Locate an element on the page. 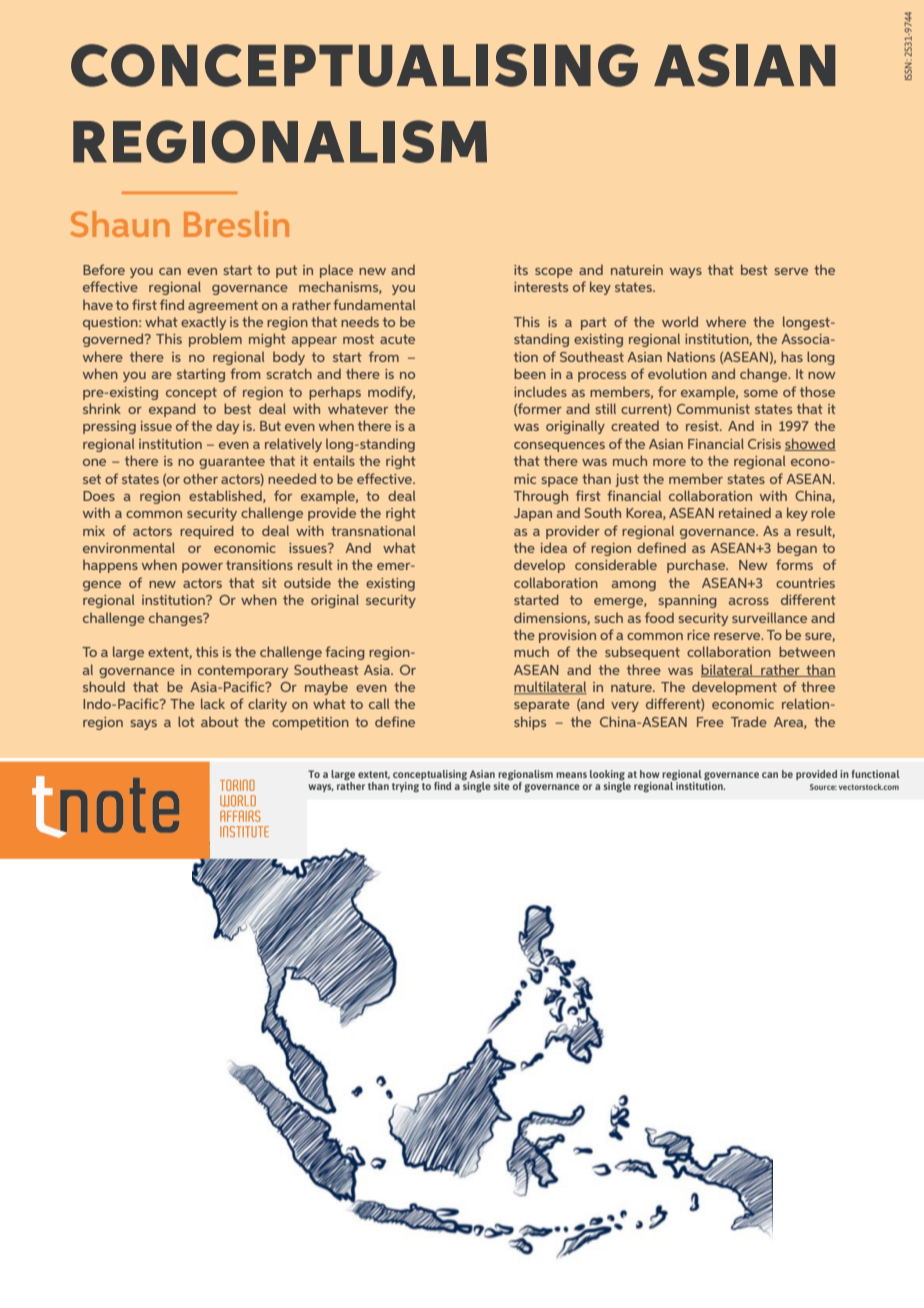 This page has width=924, height=1308. some is located at coordinates (761, 393).
